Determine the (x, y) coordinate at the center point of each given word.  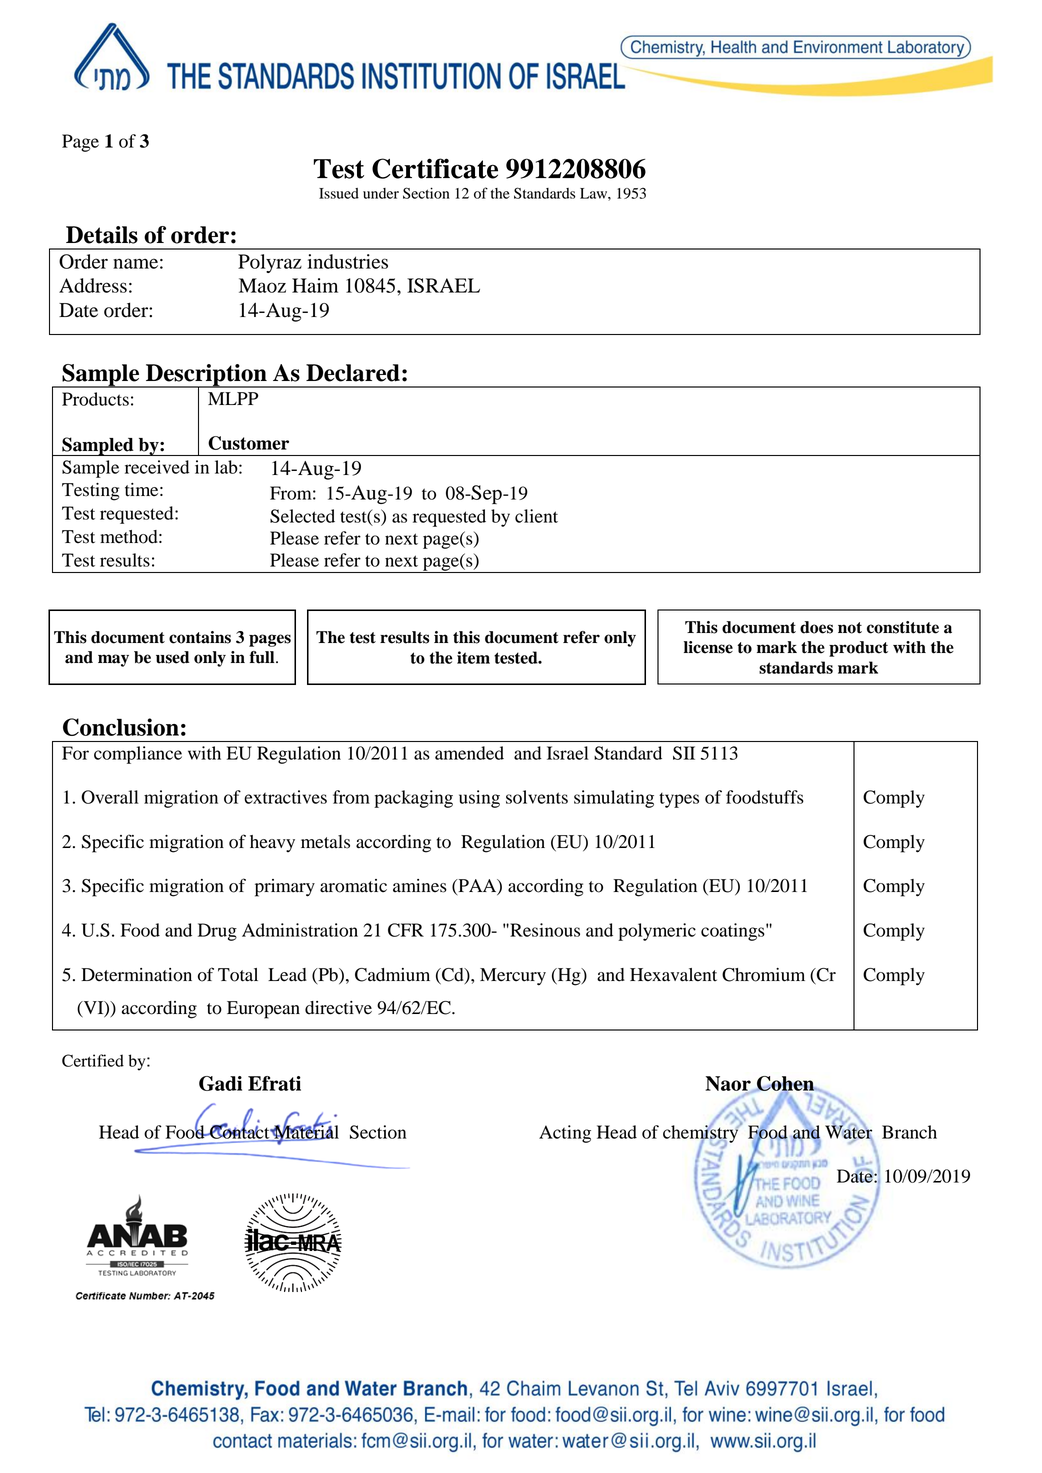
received (157, 467)
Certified (93, 1060)
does (816, 627)
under (381, 193)
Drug (217, 932)
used (173, 657)
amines (420, 886)
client (536, 516)
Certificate (435, 168)
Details (102, 235)
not (850, 628)
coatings (734, 932)
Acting (565, 1134)
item (473, 657)
